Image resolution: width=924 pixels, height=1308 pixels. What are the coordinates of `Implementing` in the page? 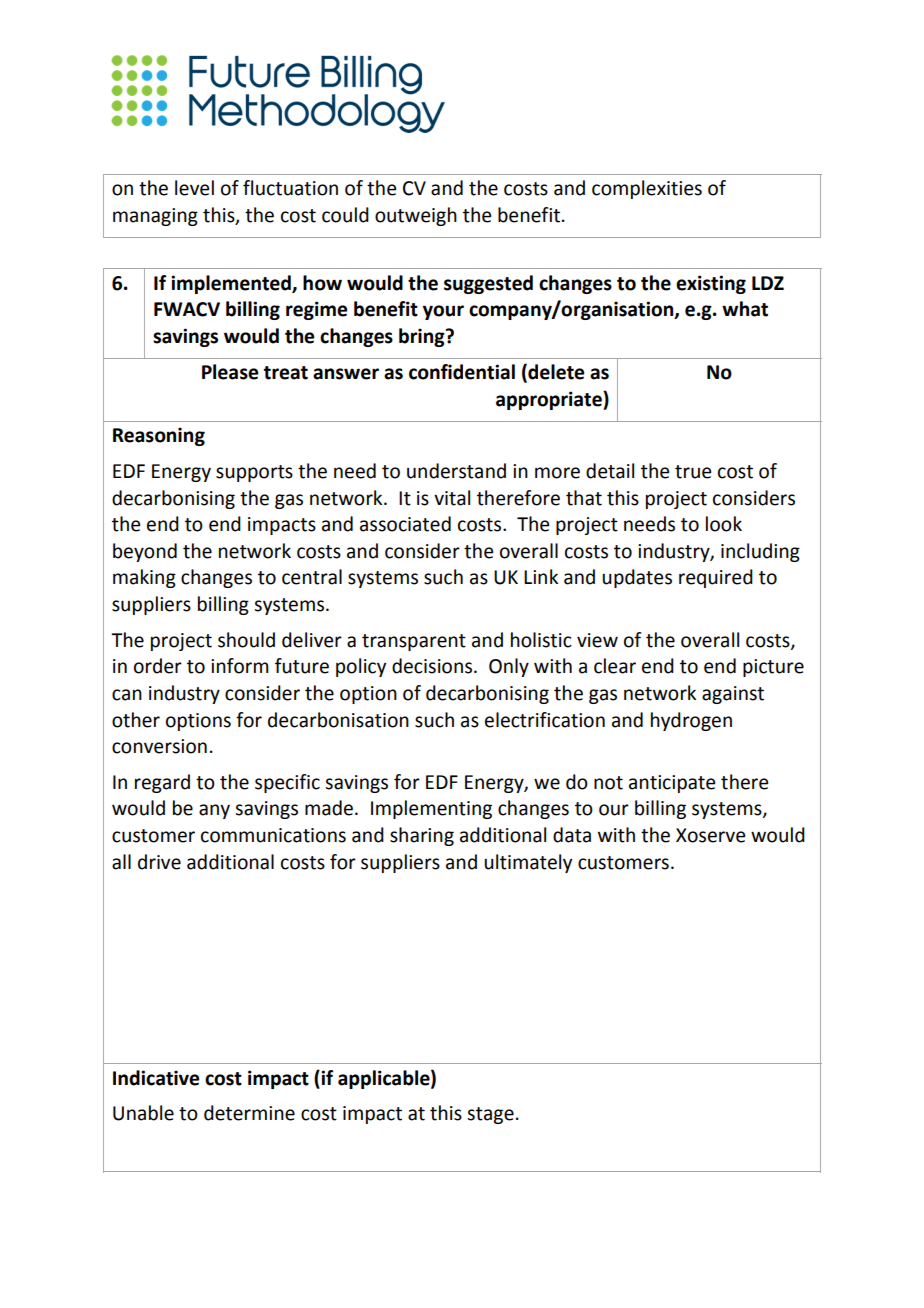 It's located at (431, 809).
